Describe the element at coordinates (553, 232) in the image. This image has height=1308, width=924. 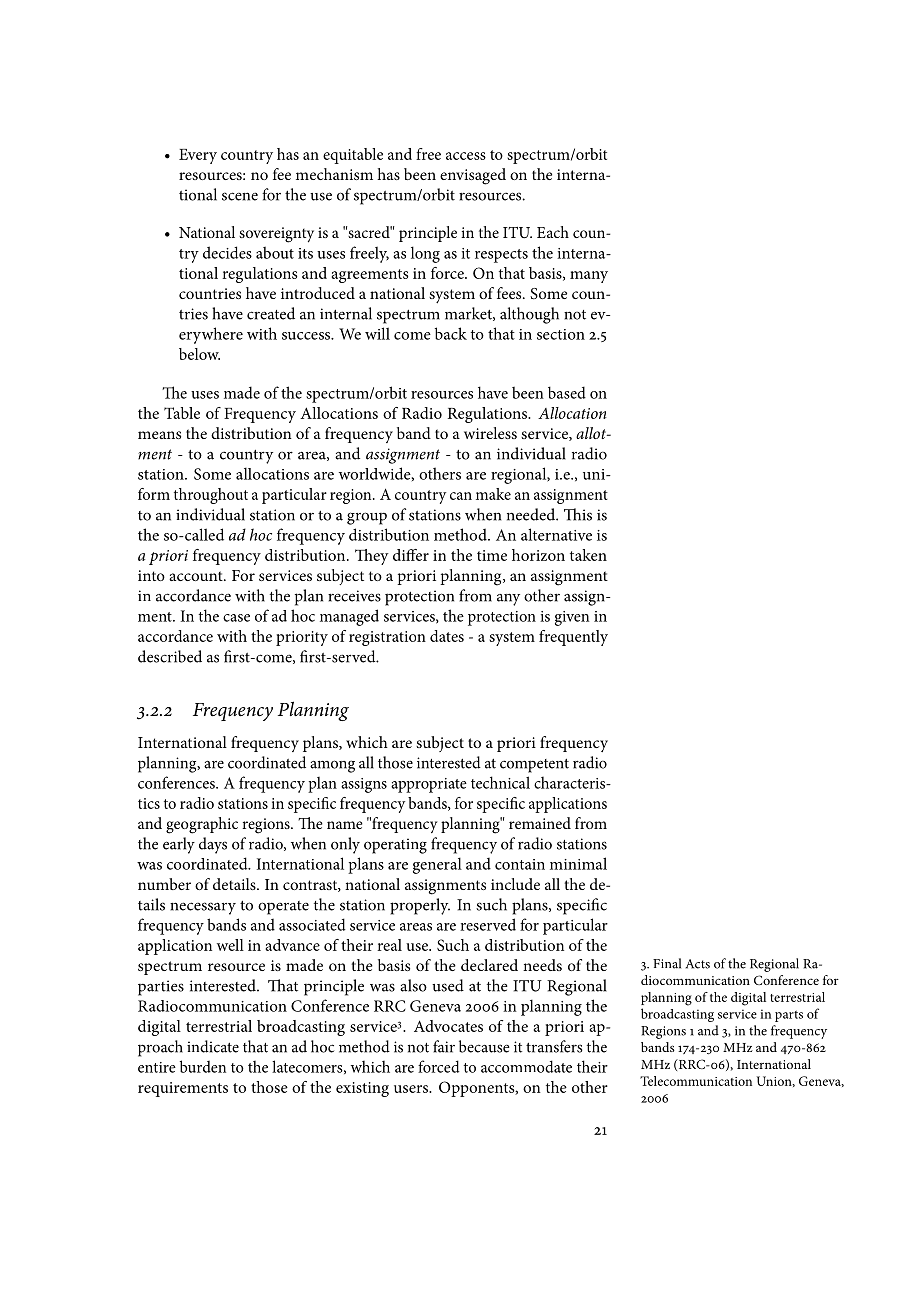
I see `Each` at that location.
